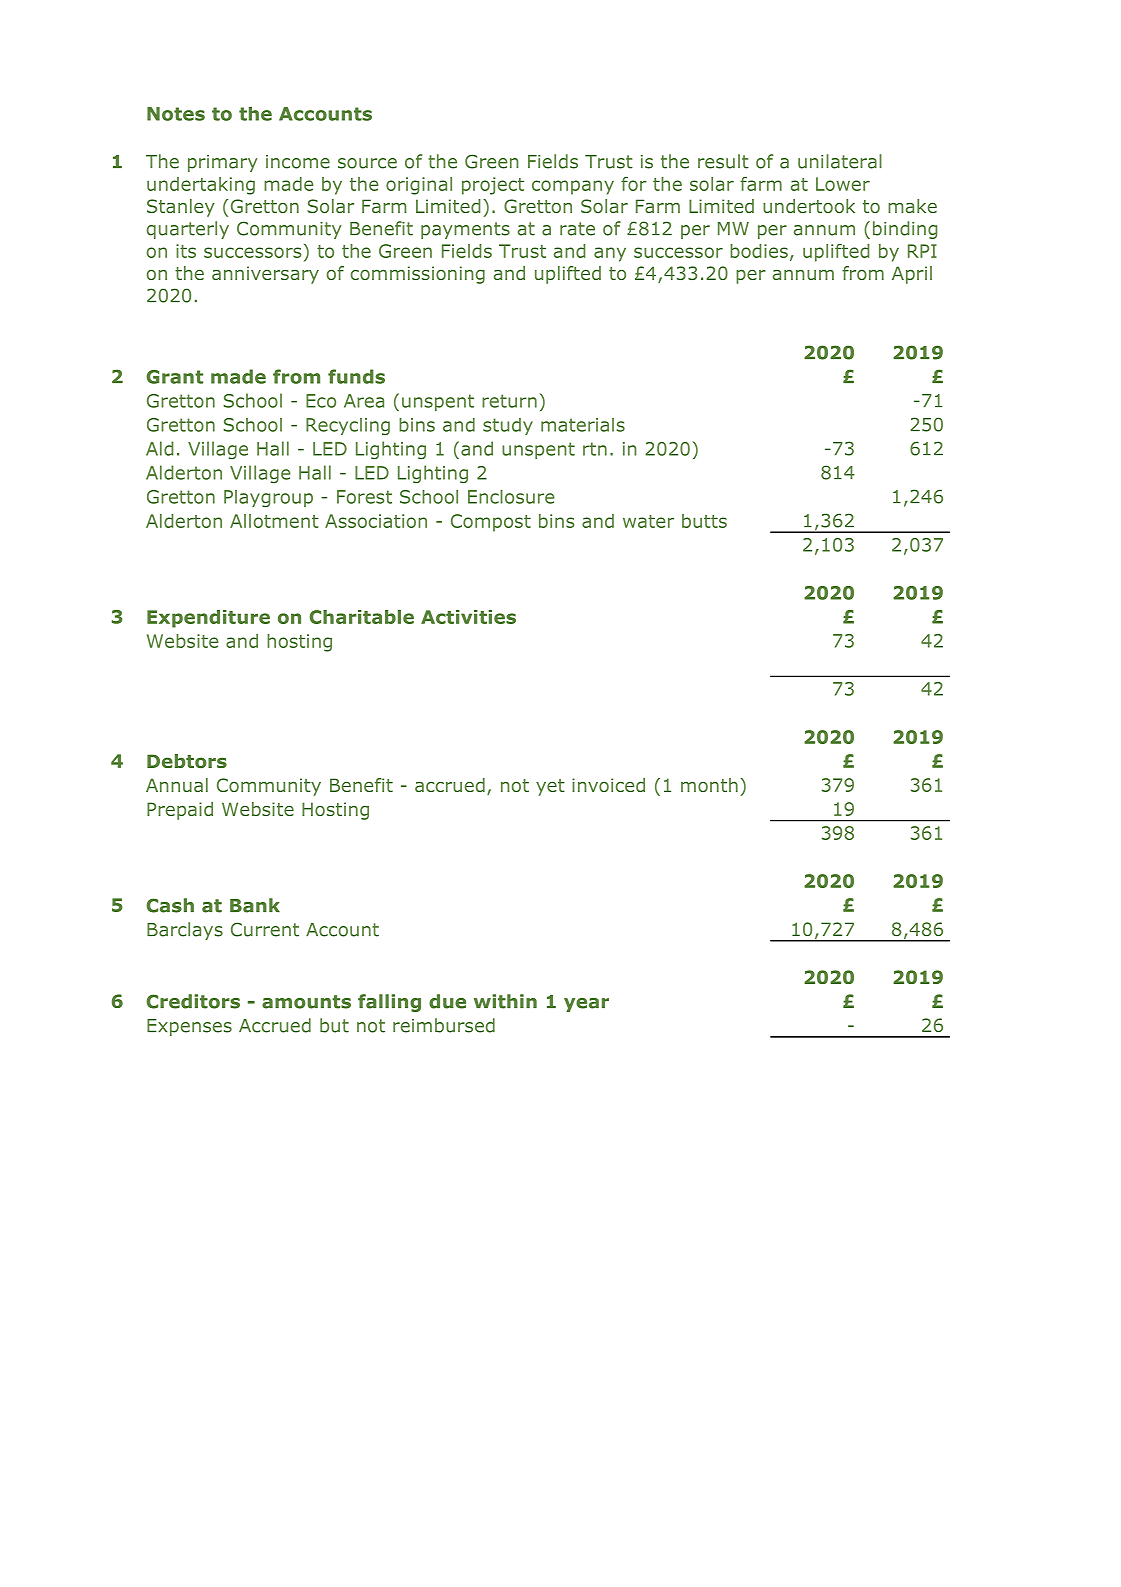 This screenshot has width=1121, height=1587. Describe the element at coordinates (468, 617) in the screenshot. I see `Activities` at that location.
